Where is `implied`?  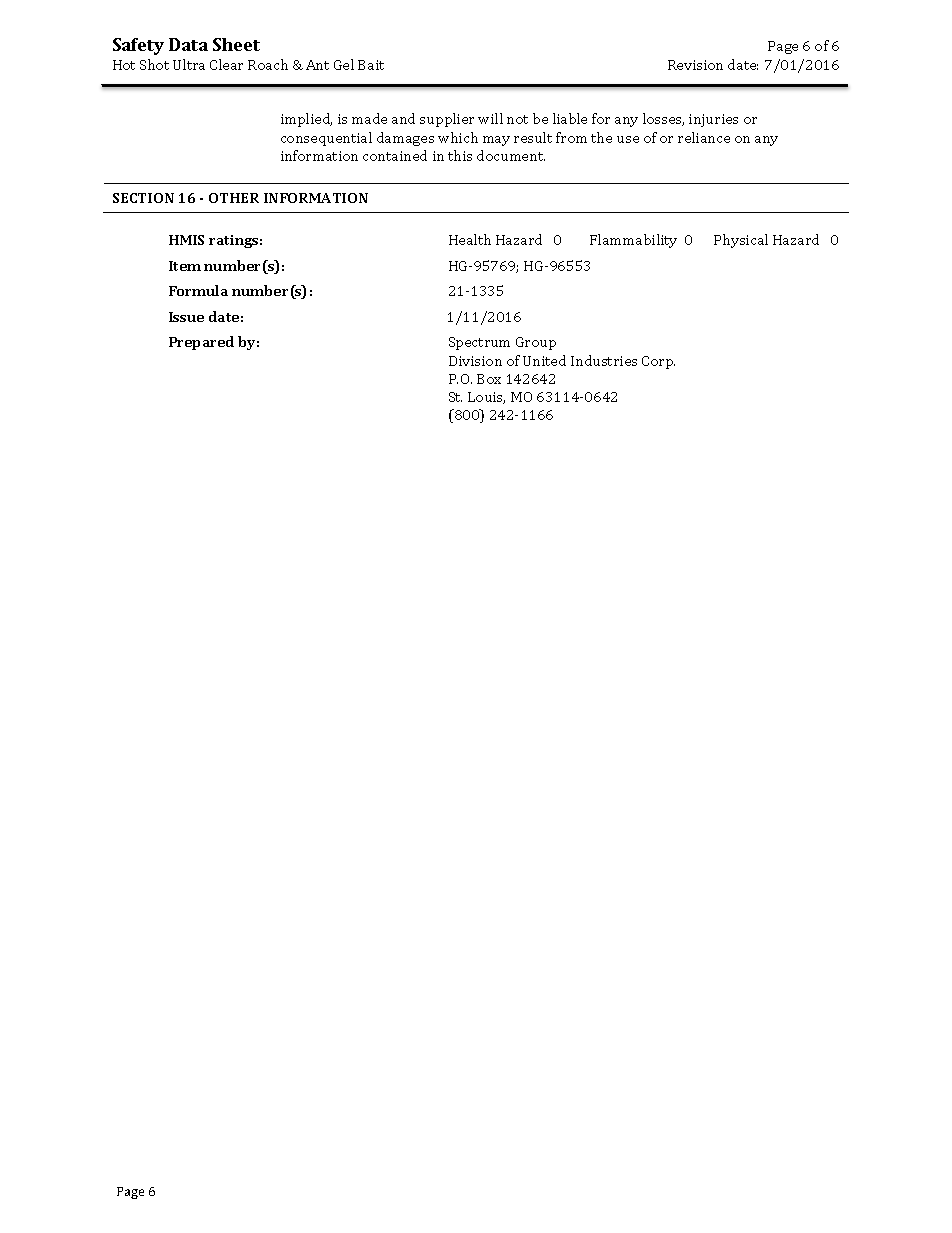 implied is located at coordinates (306, 120).
